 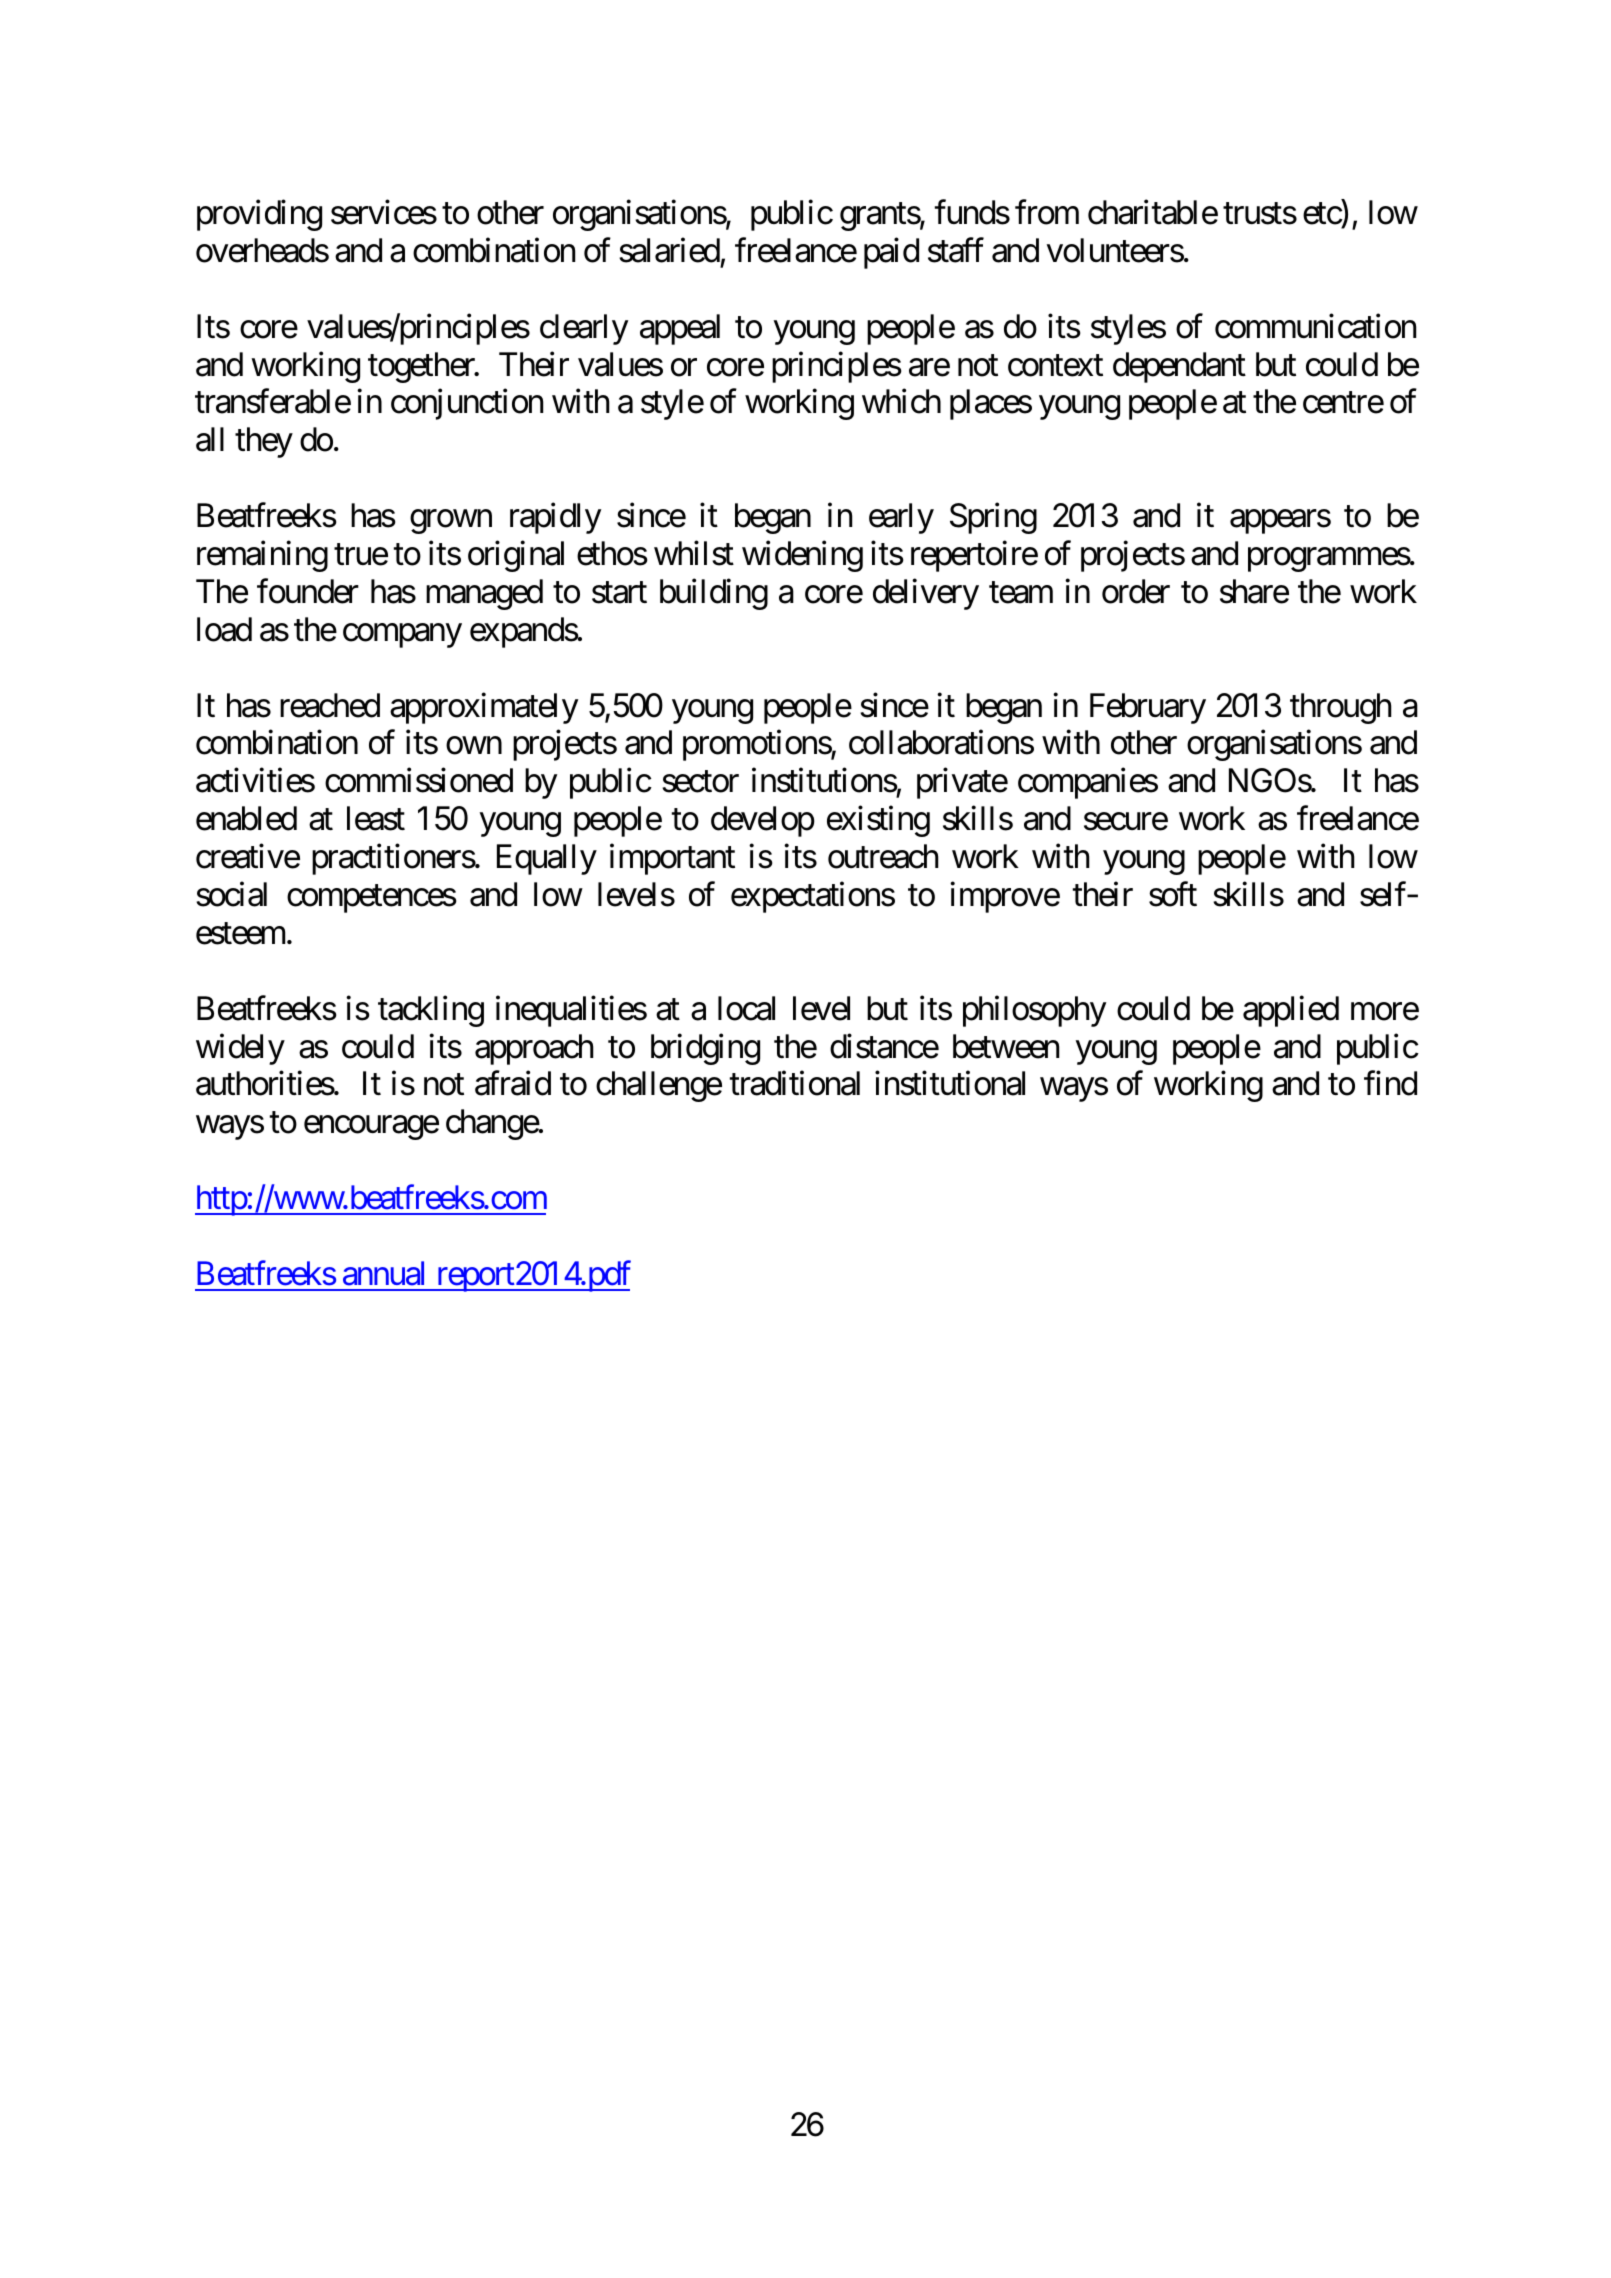 I want to click on grown, so click(x=451, y=522).
